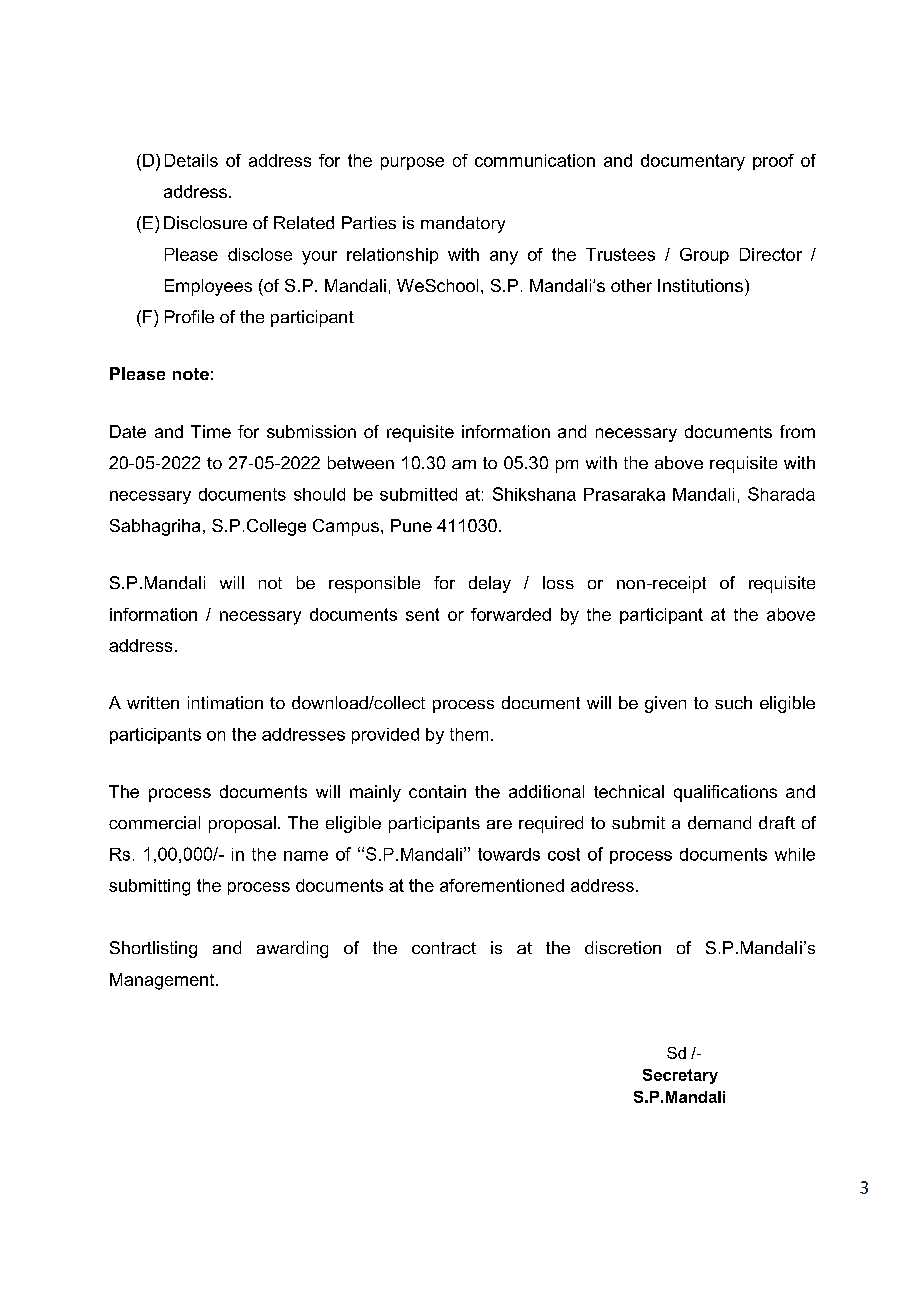 The height and width of the screenshot is (1308, 924). I want to click on Management, so click(163, 981).
